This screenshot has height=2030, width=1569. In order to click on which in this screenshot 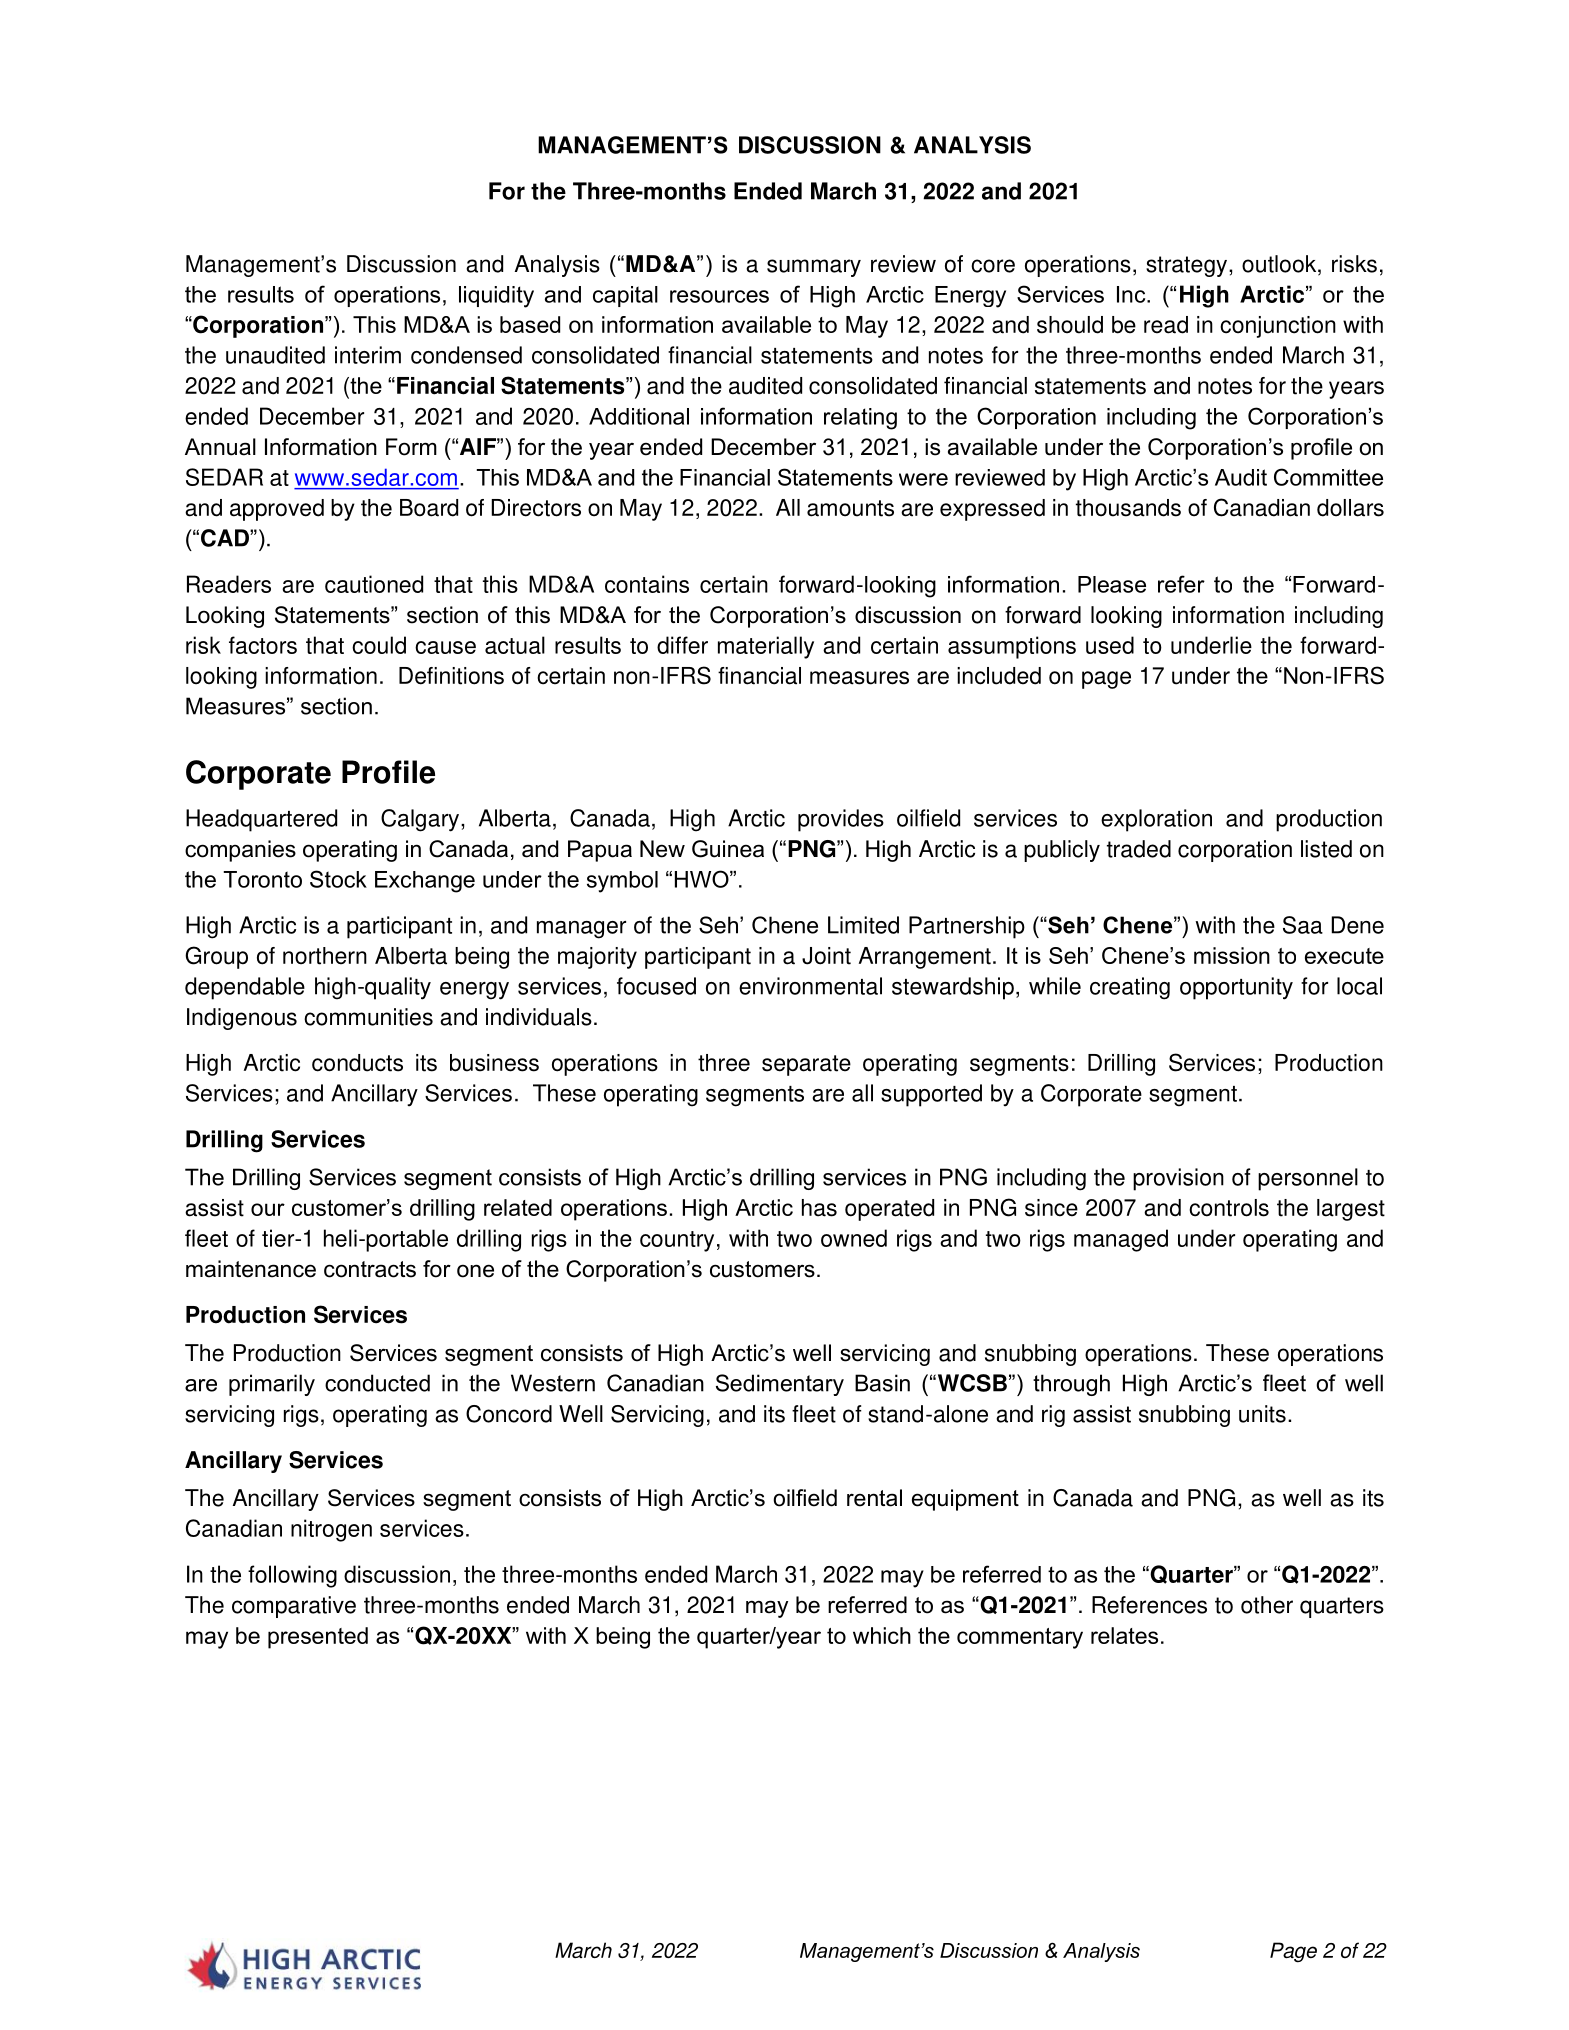, I will do `click(882, 1635)`.
